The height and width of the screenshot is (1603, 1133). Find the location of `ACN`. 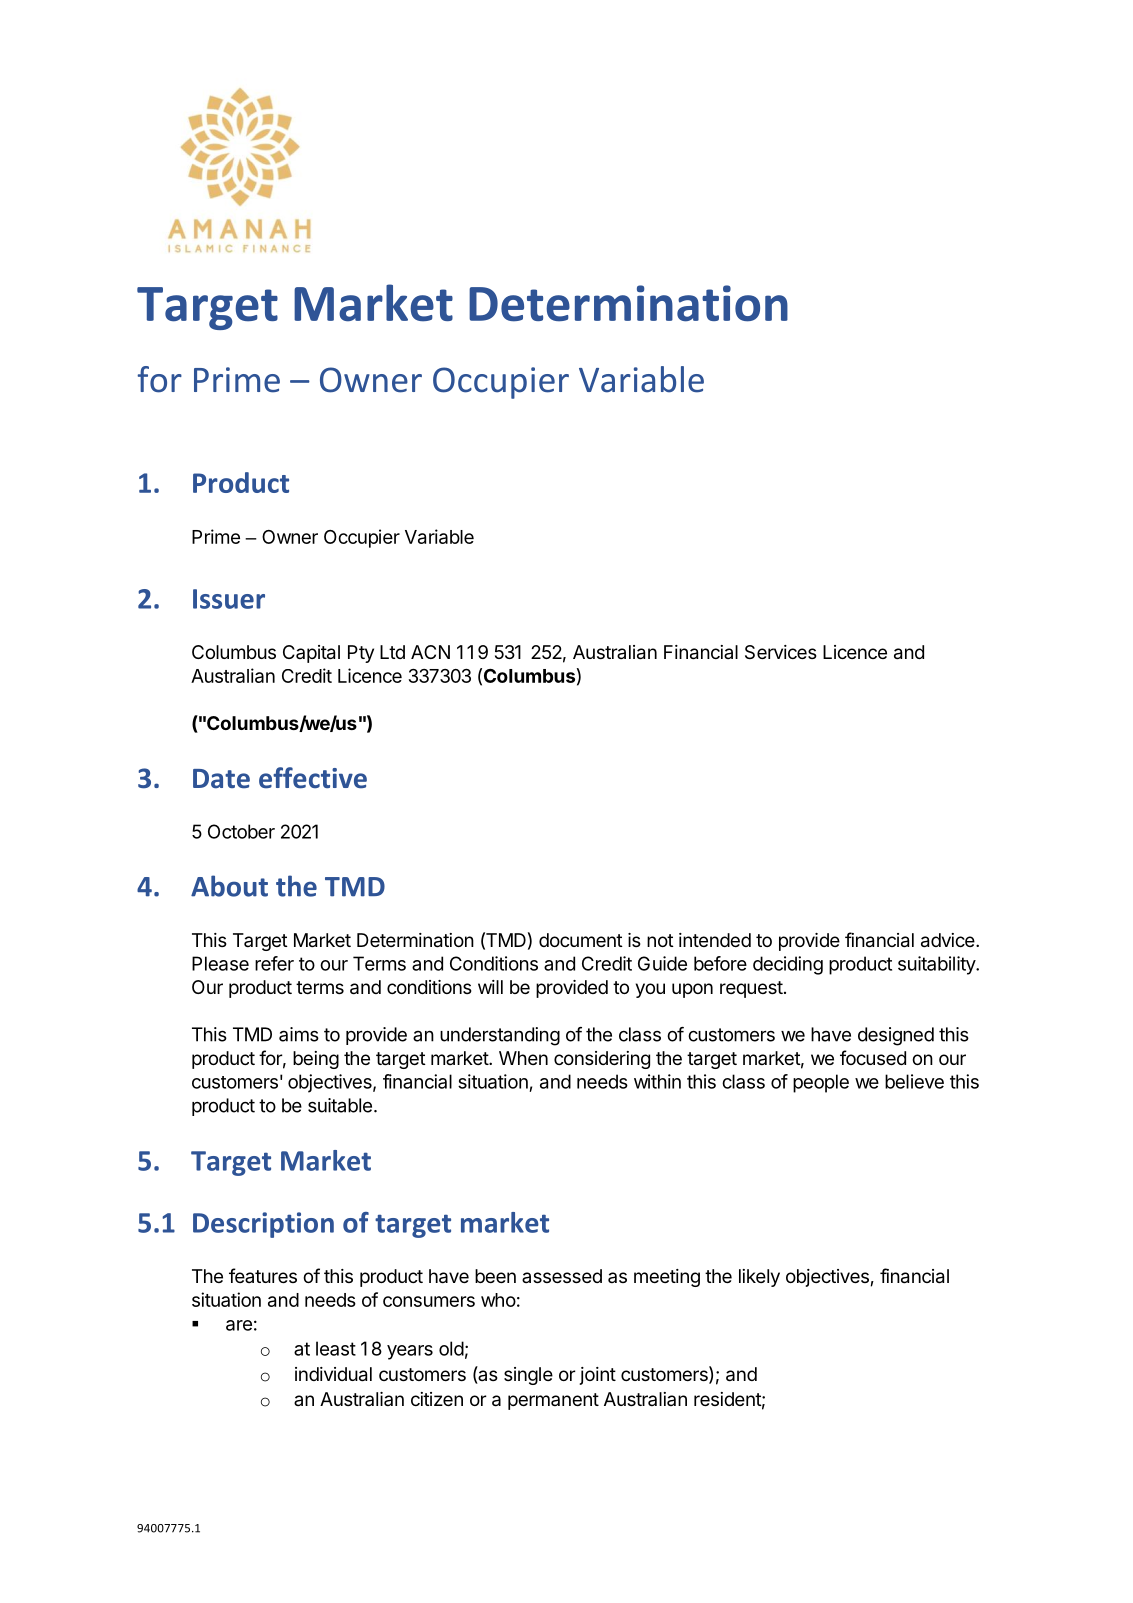

ACN is located at coordinates (430, 652).
